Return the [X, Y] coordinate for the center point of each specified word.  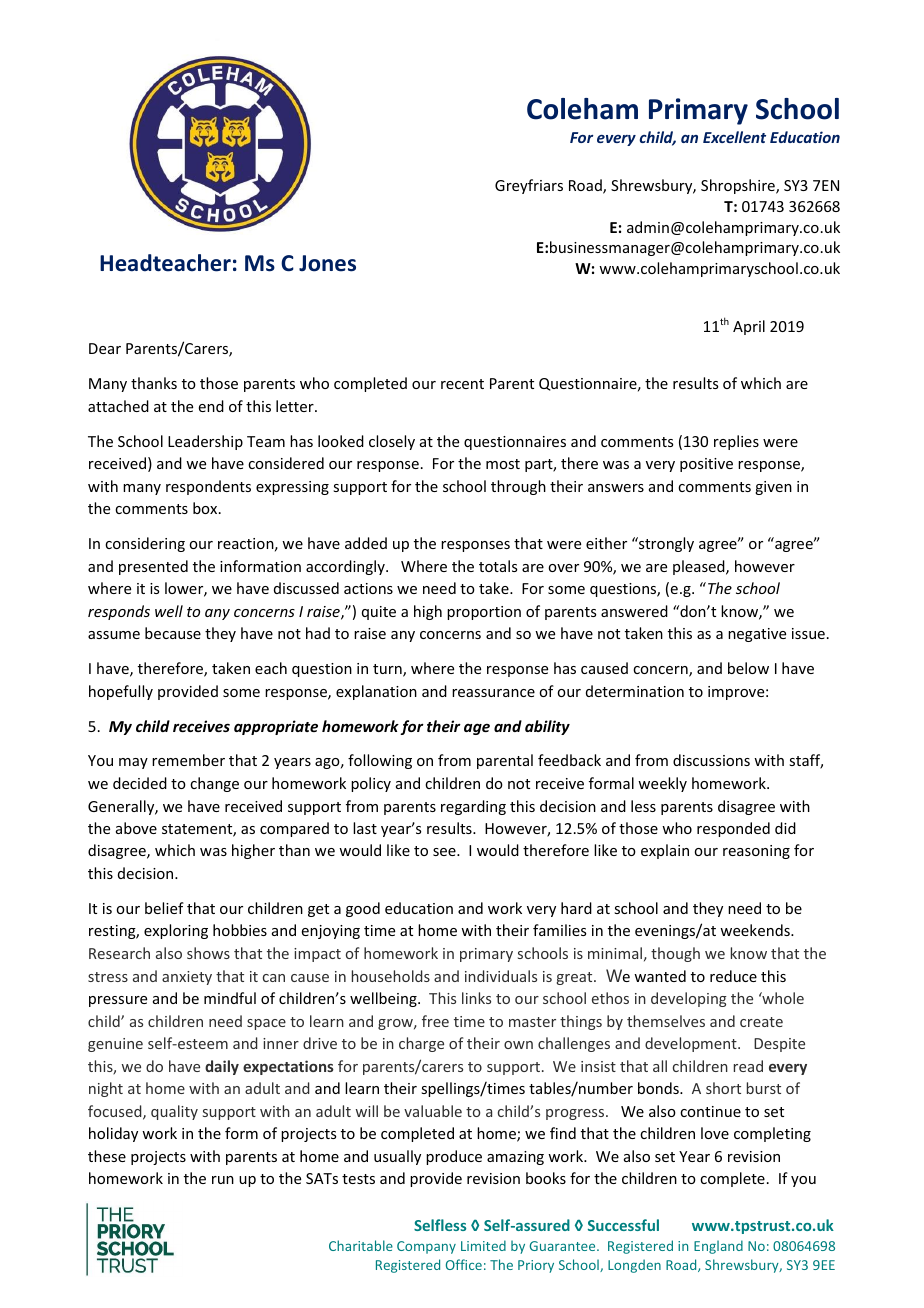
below [748, 668]
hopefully [121, 692]
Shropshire [739, 186]
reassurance [493, 693]
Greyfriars [529, 186]
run [223, 1180]
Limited [483, 1245]
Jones [327, 263]
